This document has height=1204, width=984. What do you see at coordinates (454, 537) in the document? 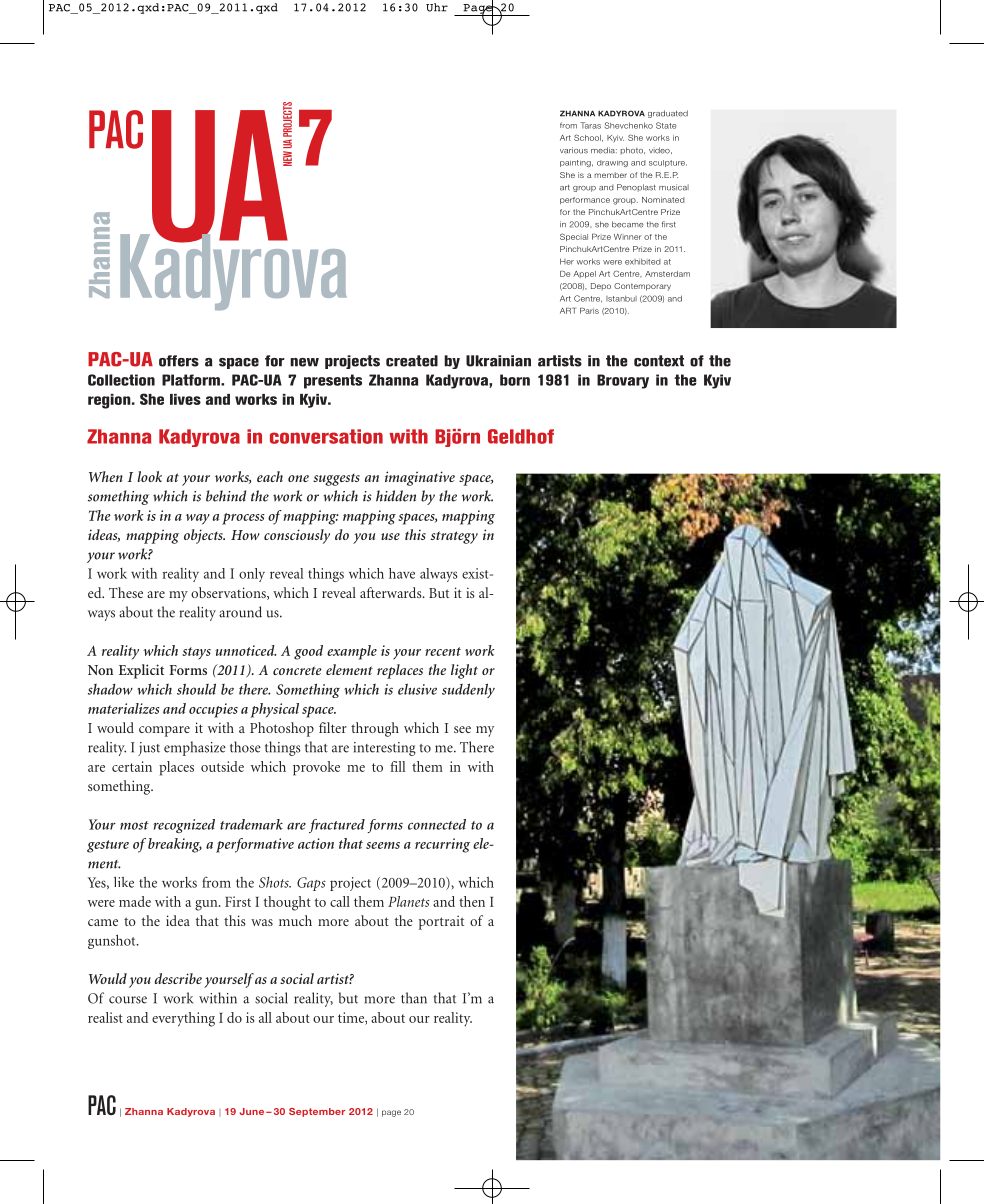
I see `strategy` at bounding box center [454, 537].
